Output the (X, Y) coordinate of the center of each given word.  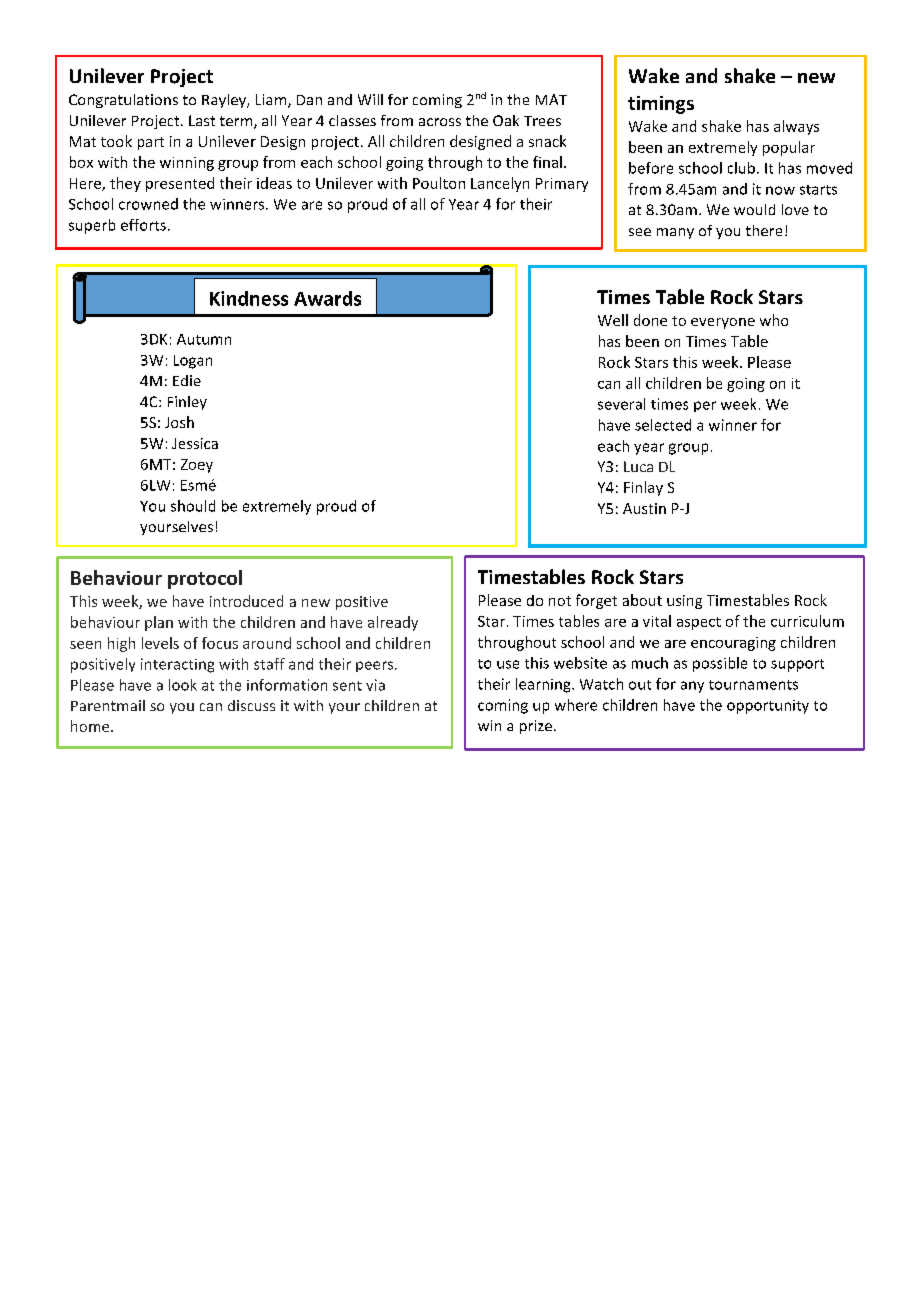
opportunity (768, 707)
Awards (327, 298)
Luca (638, 466)
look (183, 685)
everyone (723, 323)
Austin (644, 508)
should (193, 506)
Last (202, 120)
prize (536, 727)
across (440, 122)
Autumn (204, 339)
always (796, 127)
